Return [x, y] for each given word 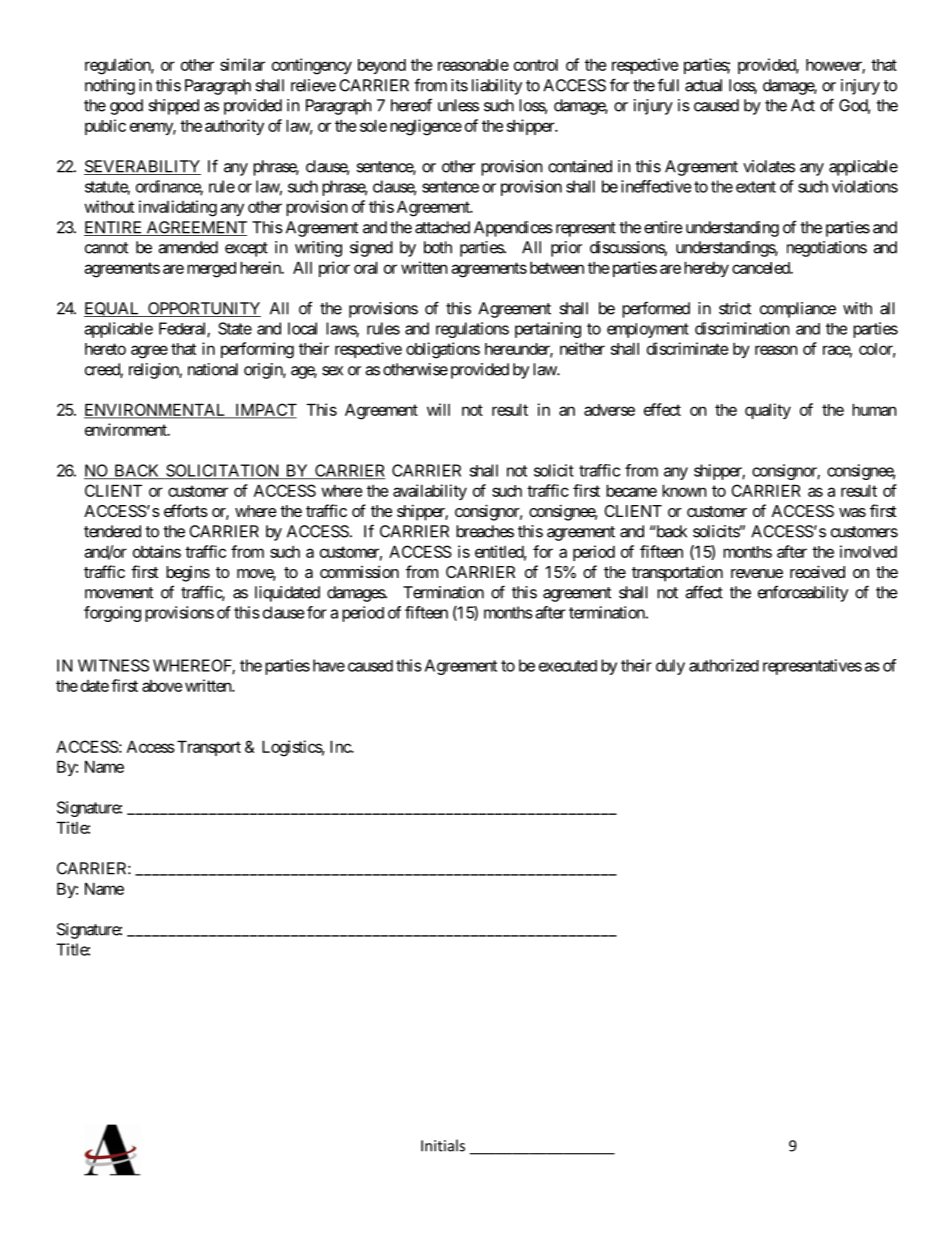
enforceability [803, 593]
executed [568, 666]
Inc [341, 746]
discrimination [742, 328]
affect [704, 592]
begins [188, 574]
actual [703, 85]
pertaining [548, 330]
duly [670, 667]
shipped [173, 107]
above [162, 686]
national [213, 369]
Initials [443, 1145]
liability [497, 87]
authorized [724, 665]
